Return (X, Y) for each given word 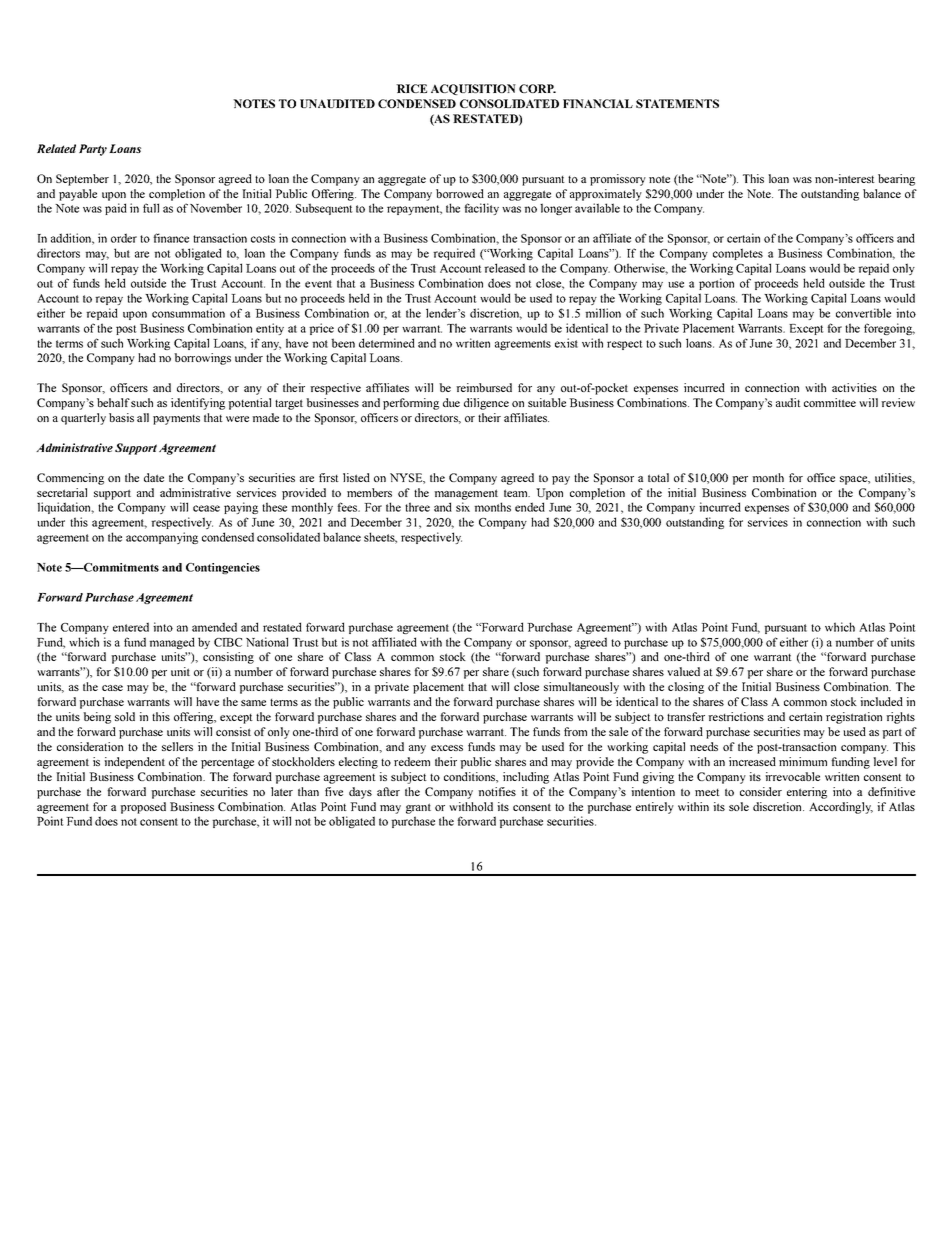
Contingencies (223, 568)
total (658, 477)
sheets (380, 538)
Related (56, 148)
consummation (188, 313)
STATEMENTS (677, 103)
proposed (143, 808)
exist (566, 343)
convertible (863, 313)
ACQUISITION (473, 89)
